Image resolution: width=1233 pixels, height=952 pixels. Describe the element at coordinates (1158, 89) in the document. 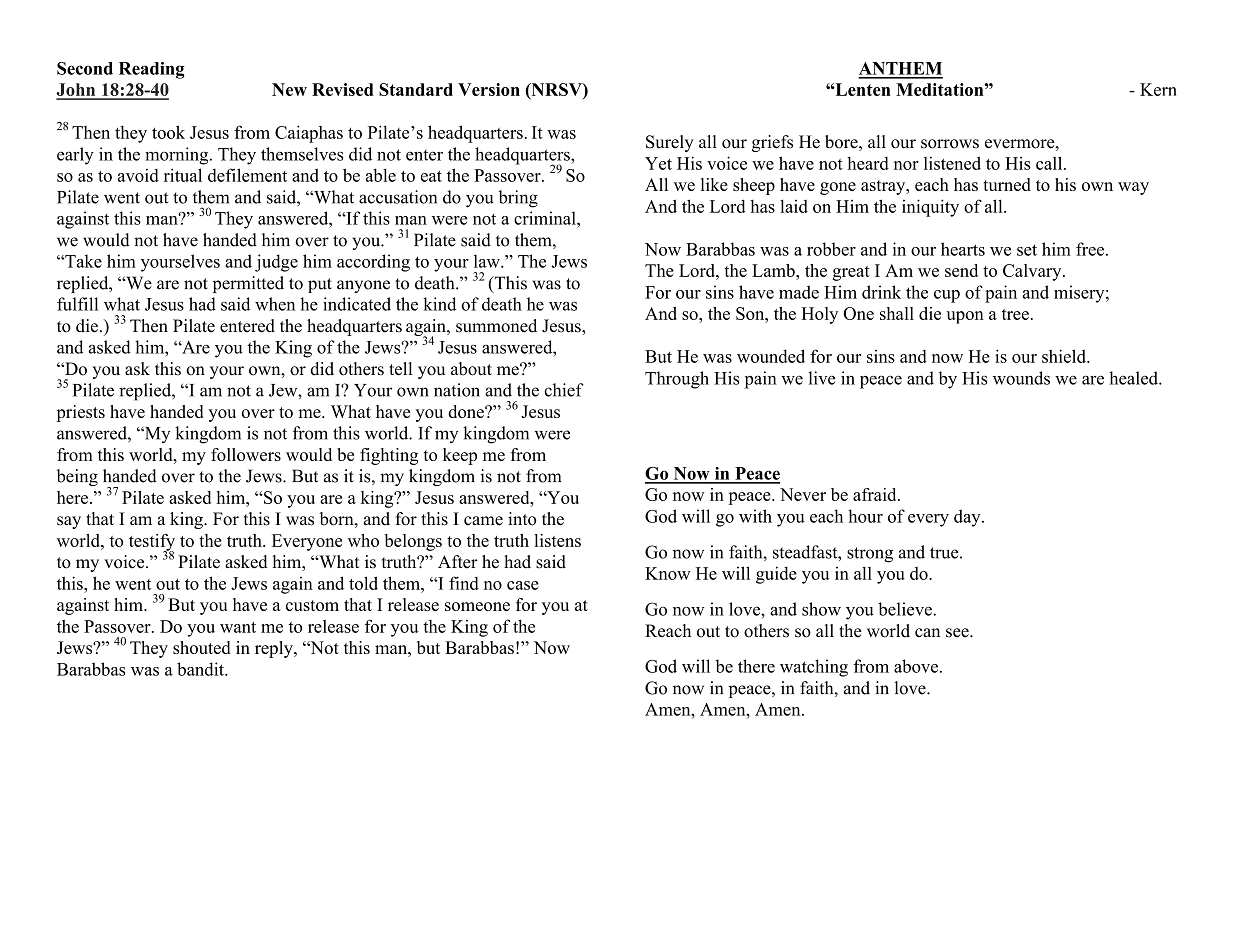

I see `Kern` at that location.
